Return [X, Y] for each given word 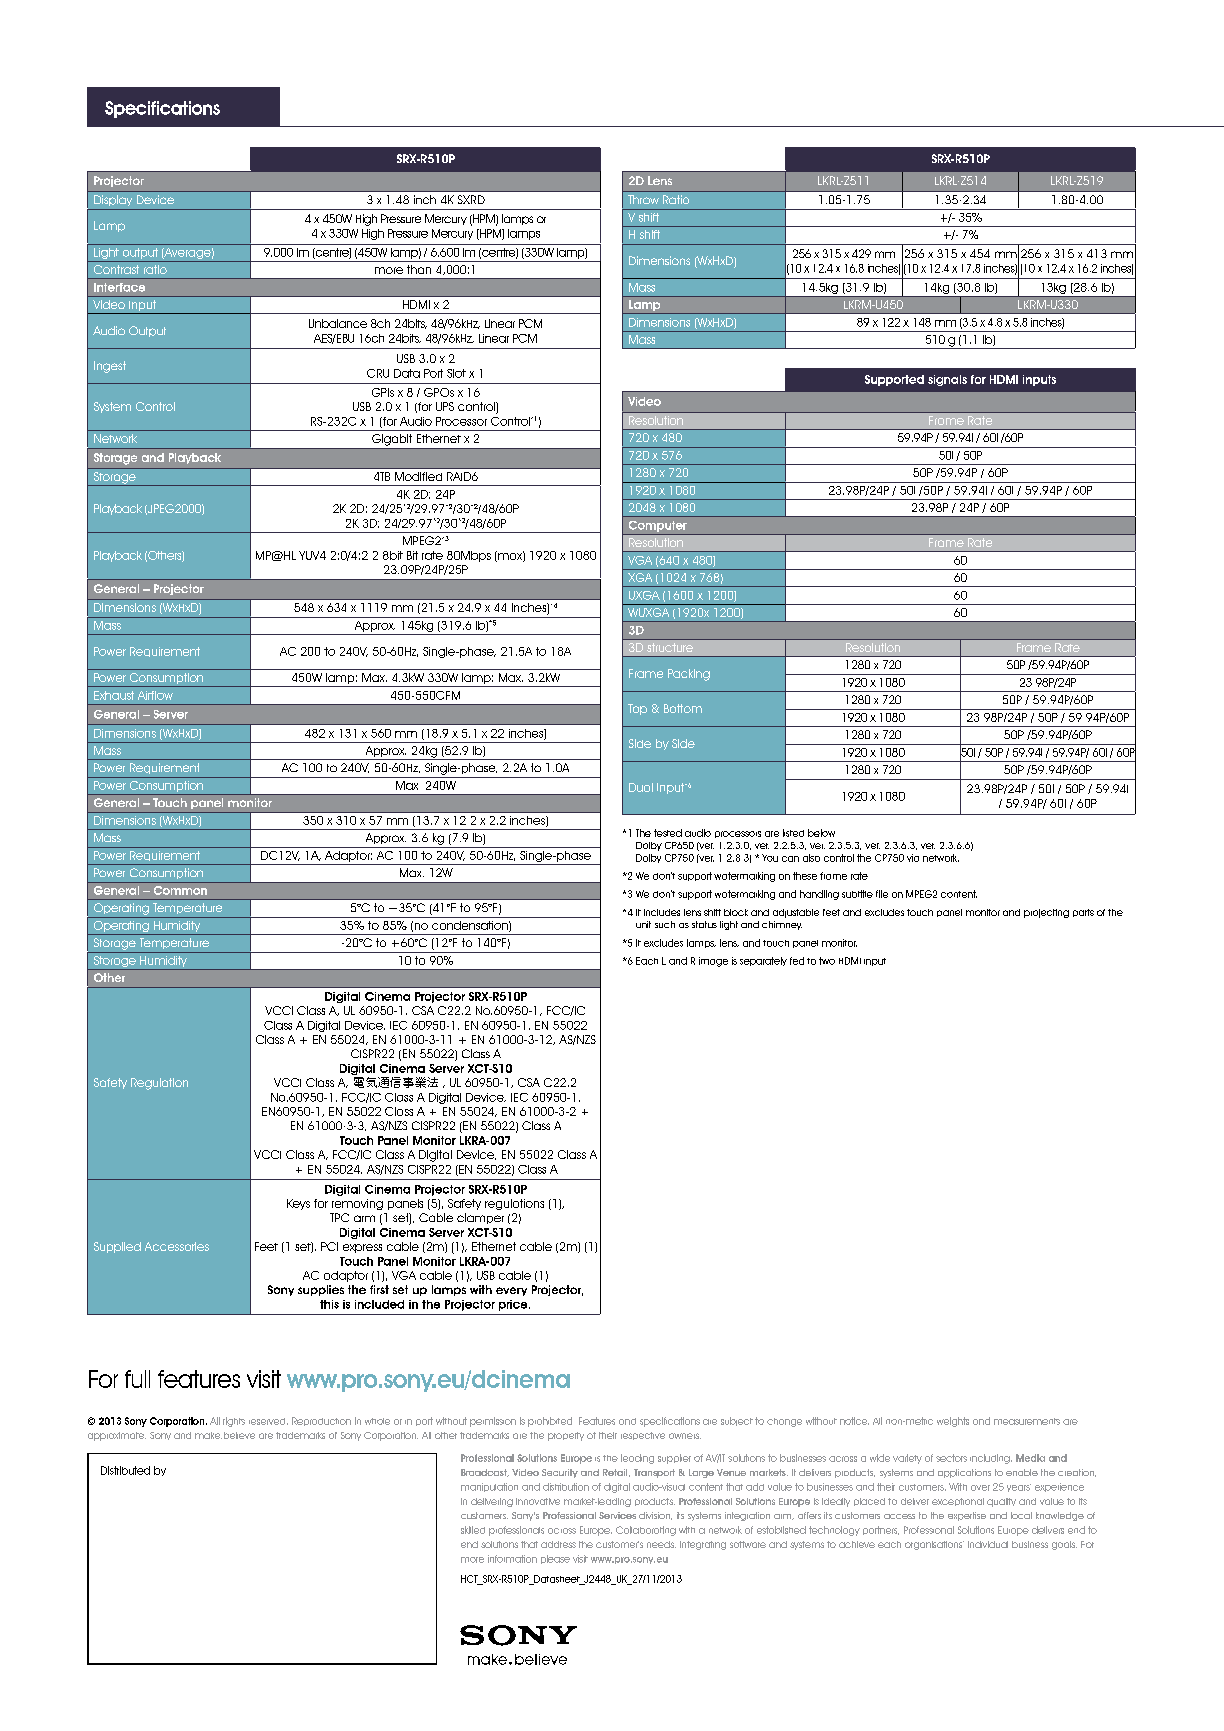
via [913, 858]
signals [947, 380]
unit [643, 924]
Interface [119, 287]
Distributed [125, 1470]
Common [180, 890]
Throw [643, 199]
